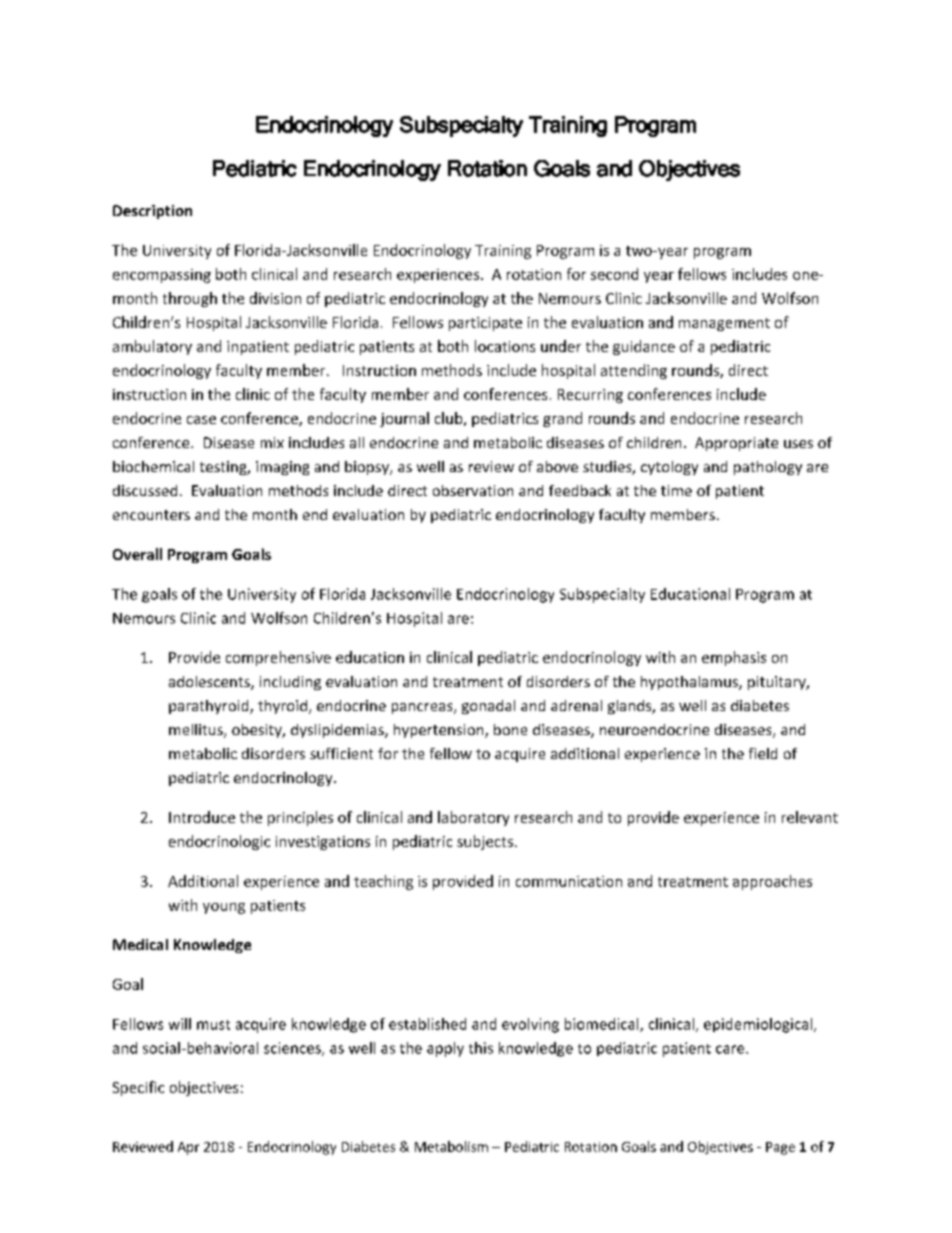 The width and height of the screenshot is (952, 1233). I want to click on relevant, so click(810, 817).
